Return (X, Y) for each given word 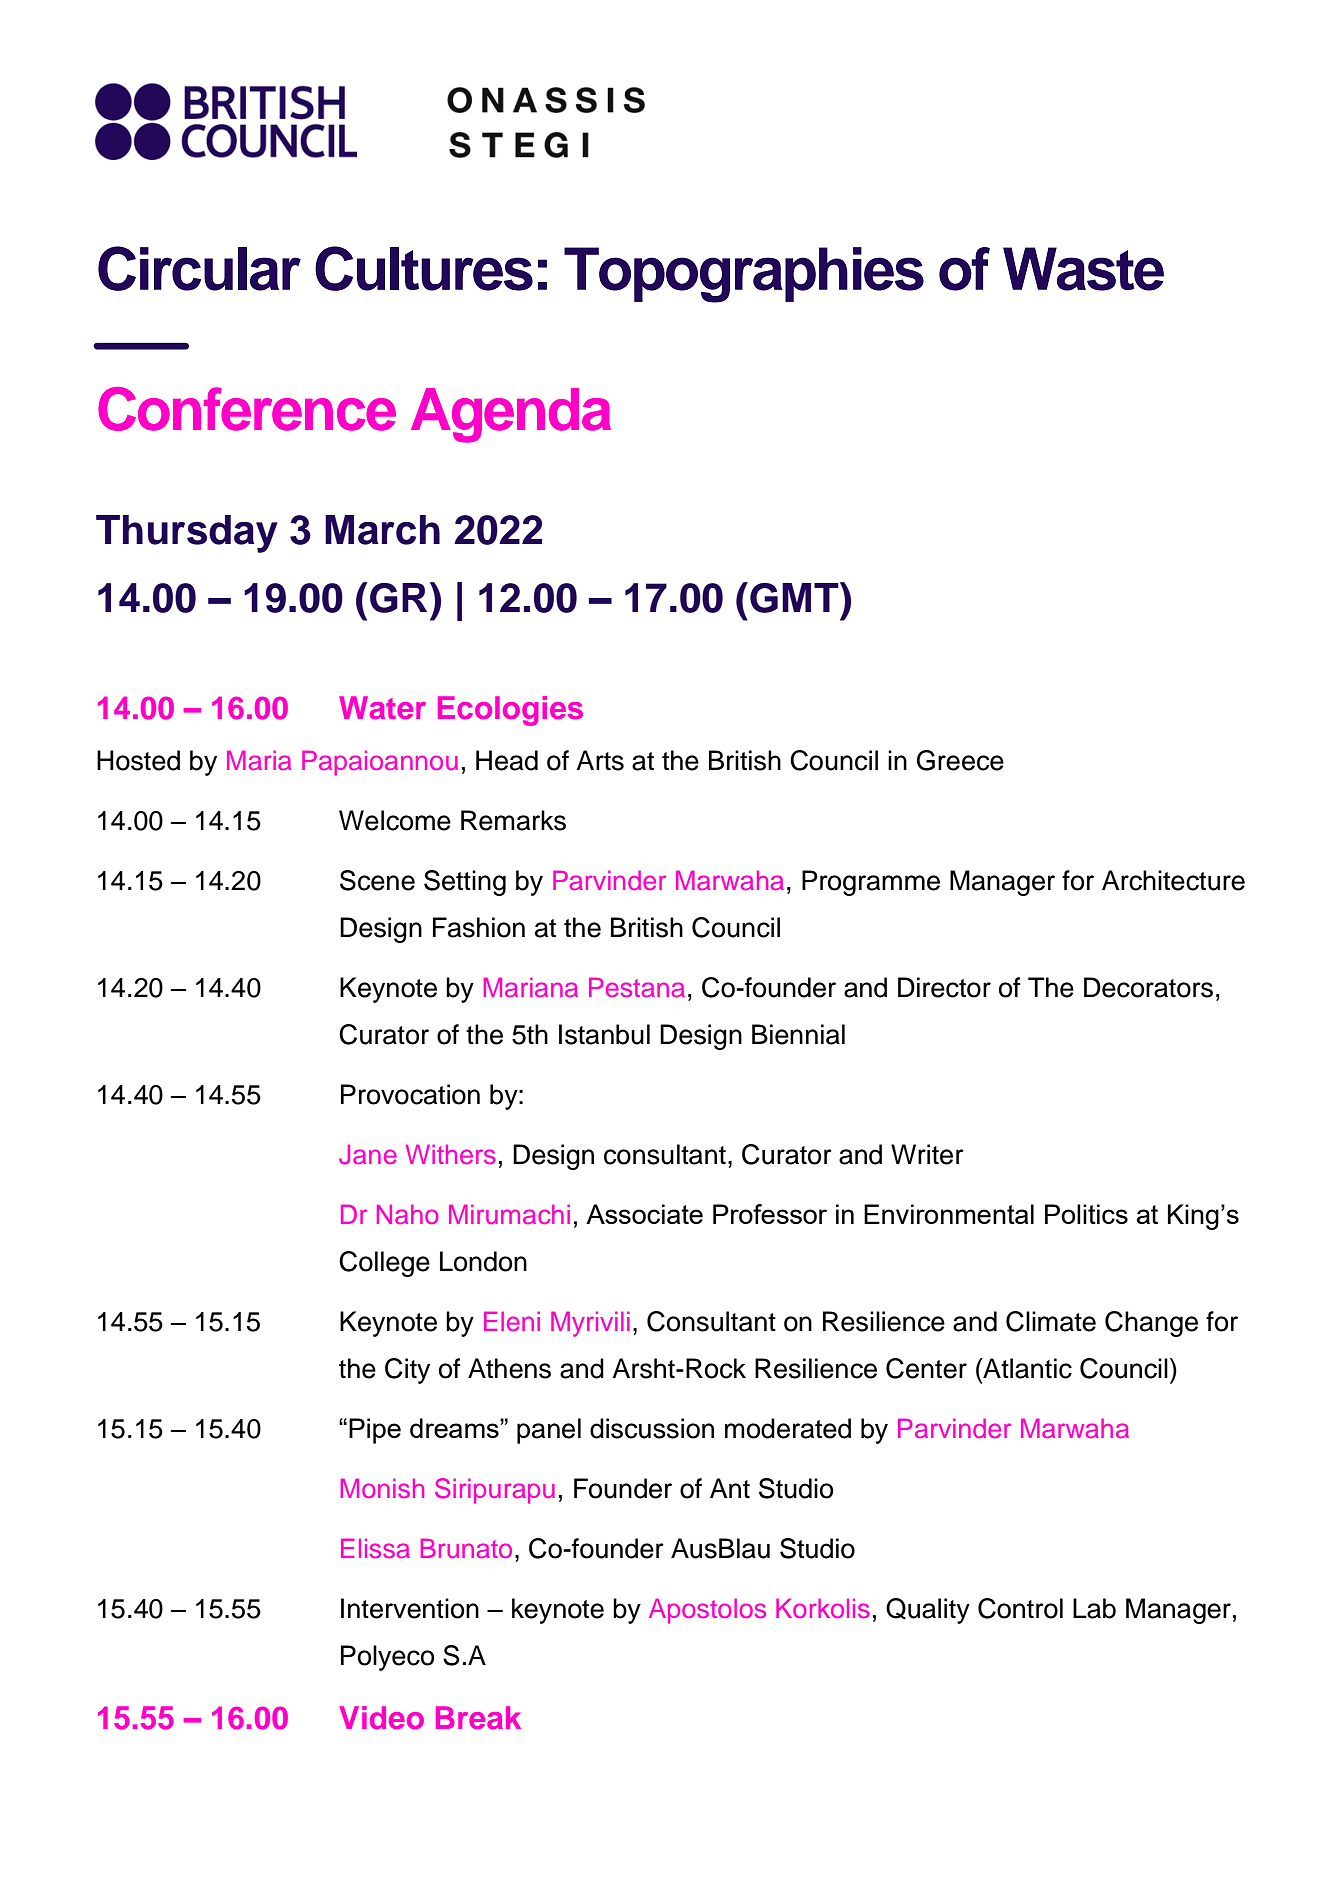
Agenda (511, 415)
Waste (1083, 269)
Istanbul (604, 1034)
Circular (199, 268)
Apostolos (707, 1611)
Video (382, 1717)
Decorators (1148, 987)
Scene (377, 880)
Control (1020, 1608)
